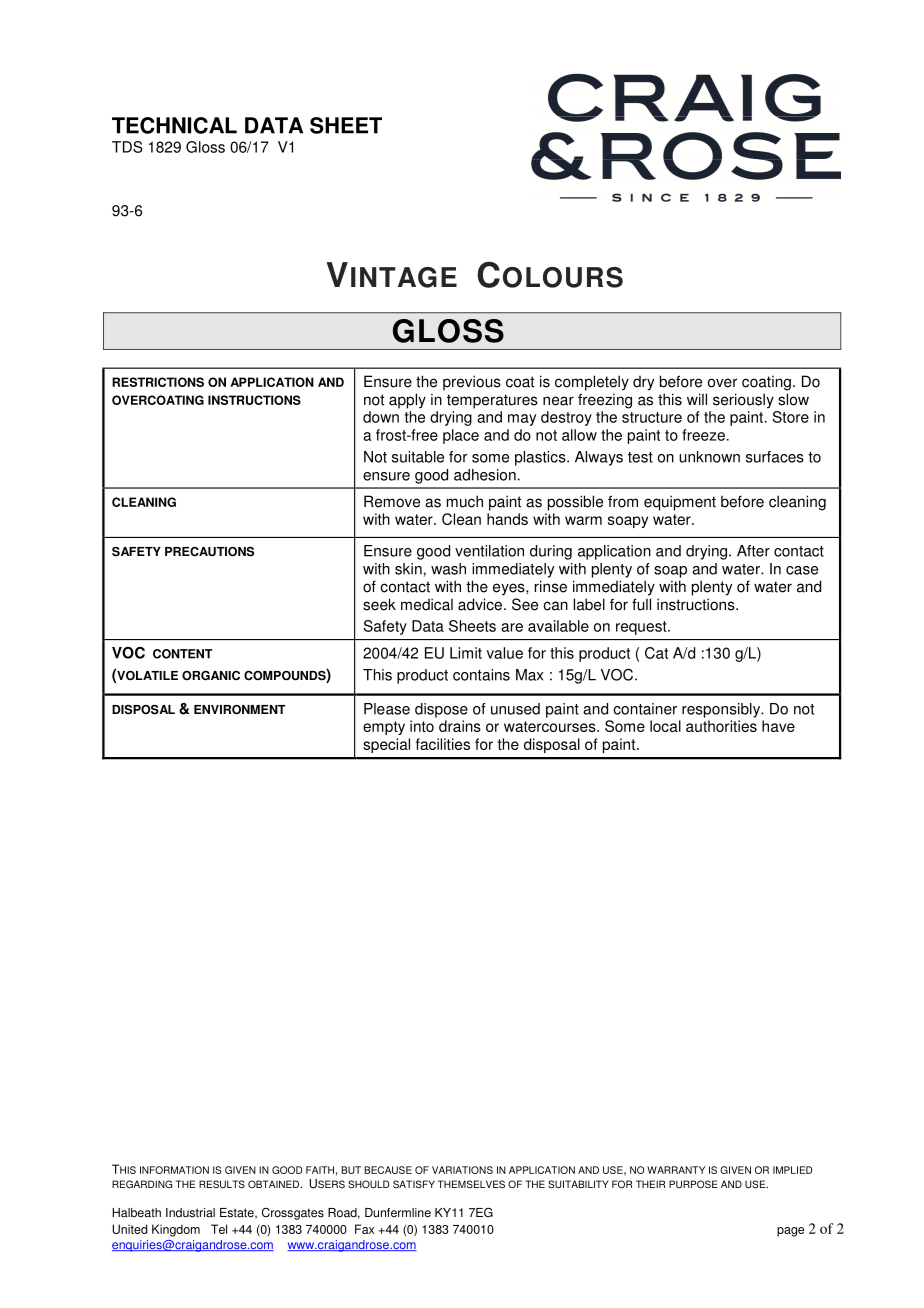  What do you see at coordinates (481, 675) in the screenshot?
I see `contains` at bounding box center [481, 675].
